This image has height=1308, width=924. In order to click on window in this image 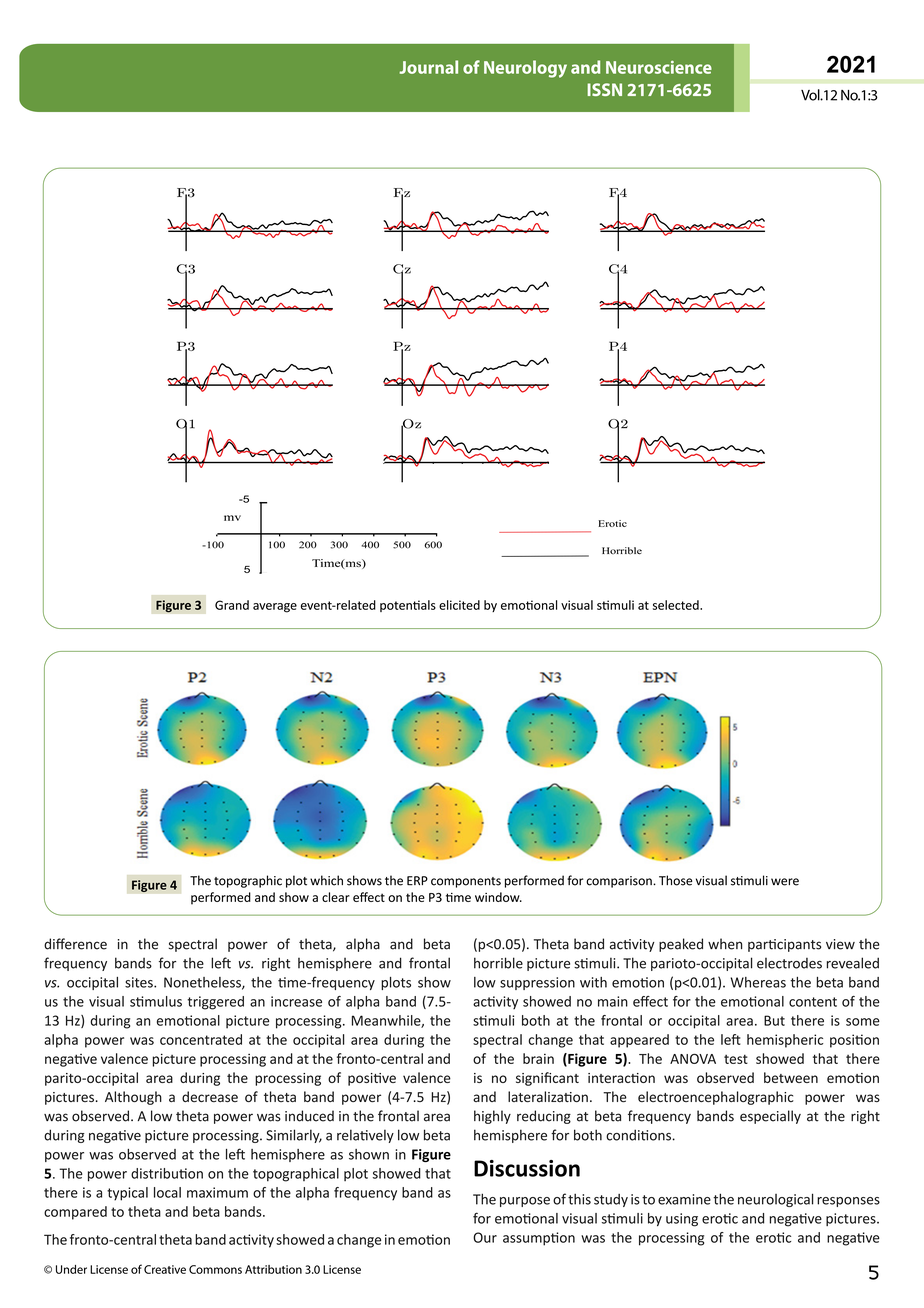, I will do `click(498, 897)`.
